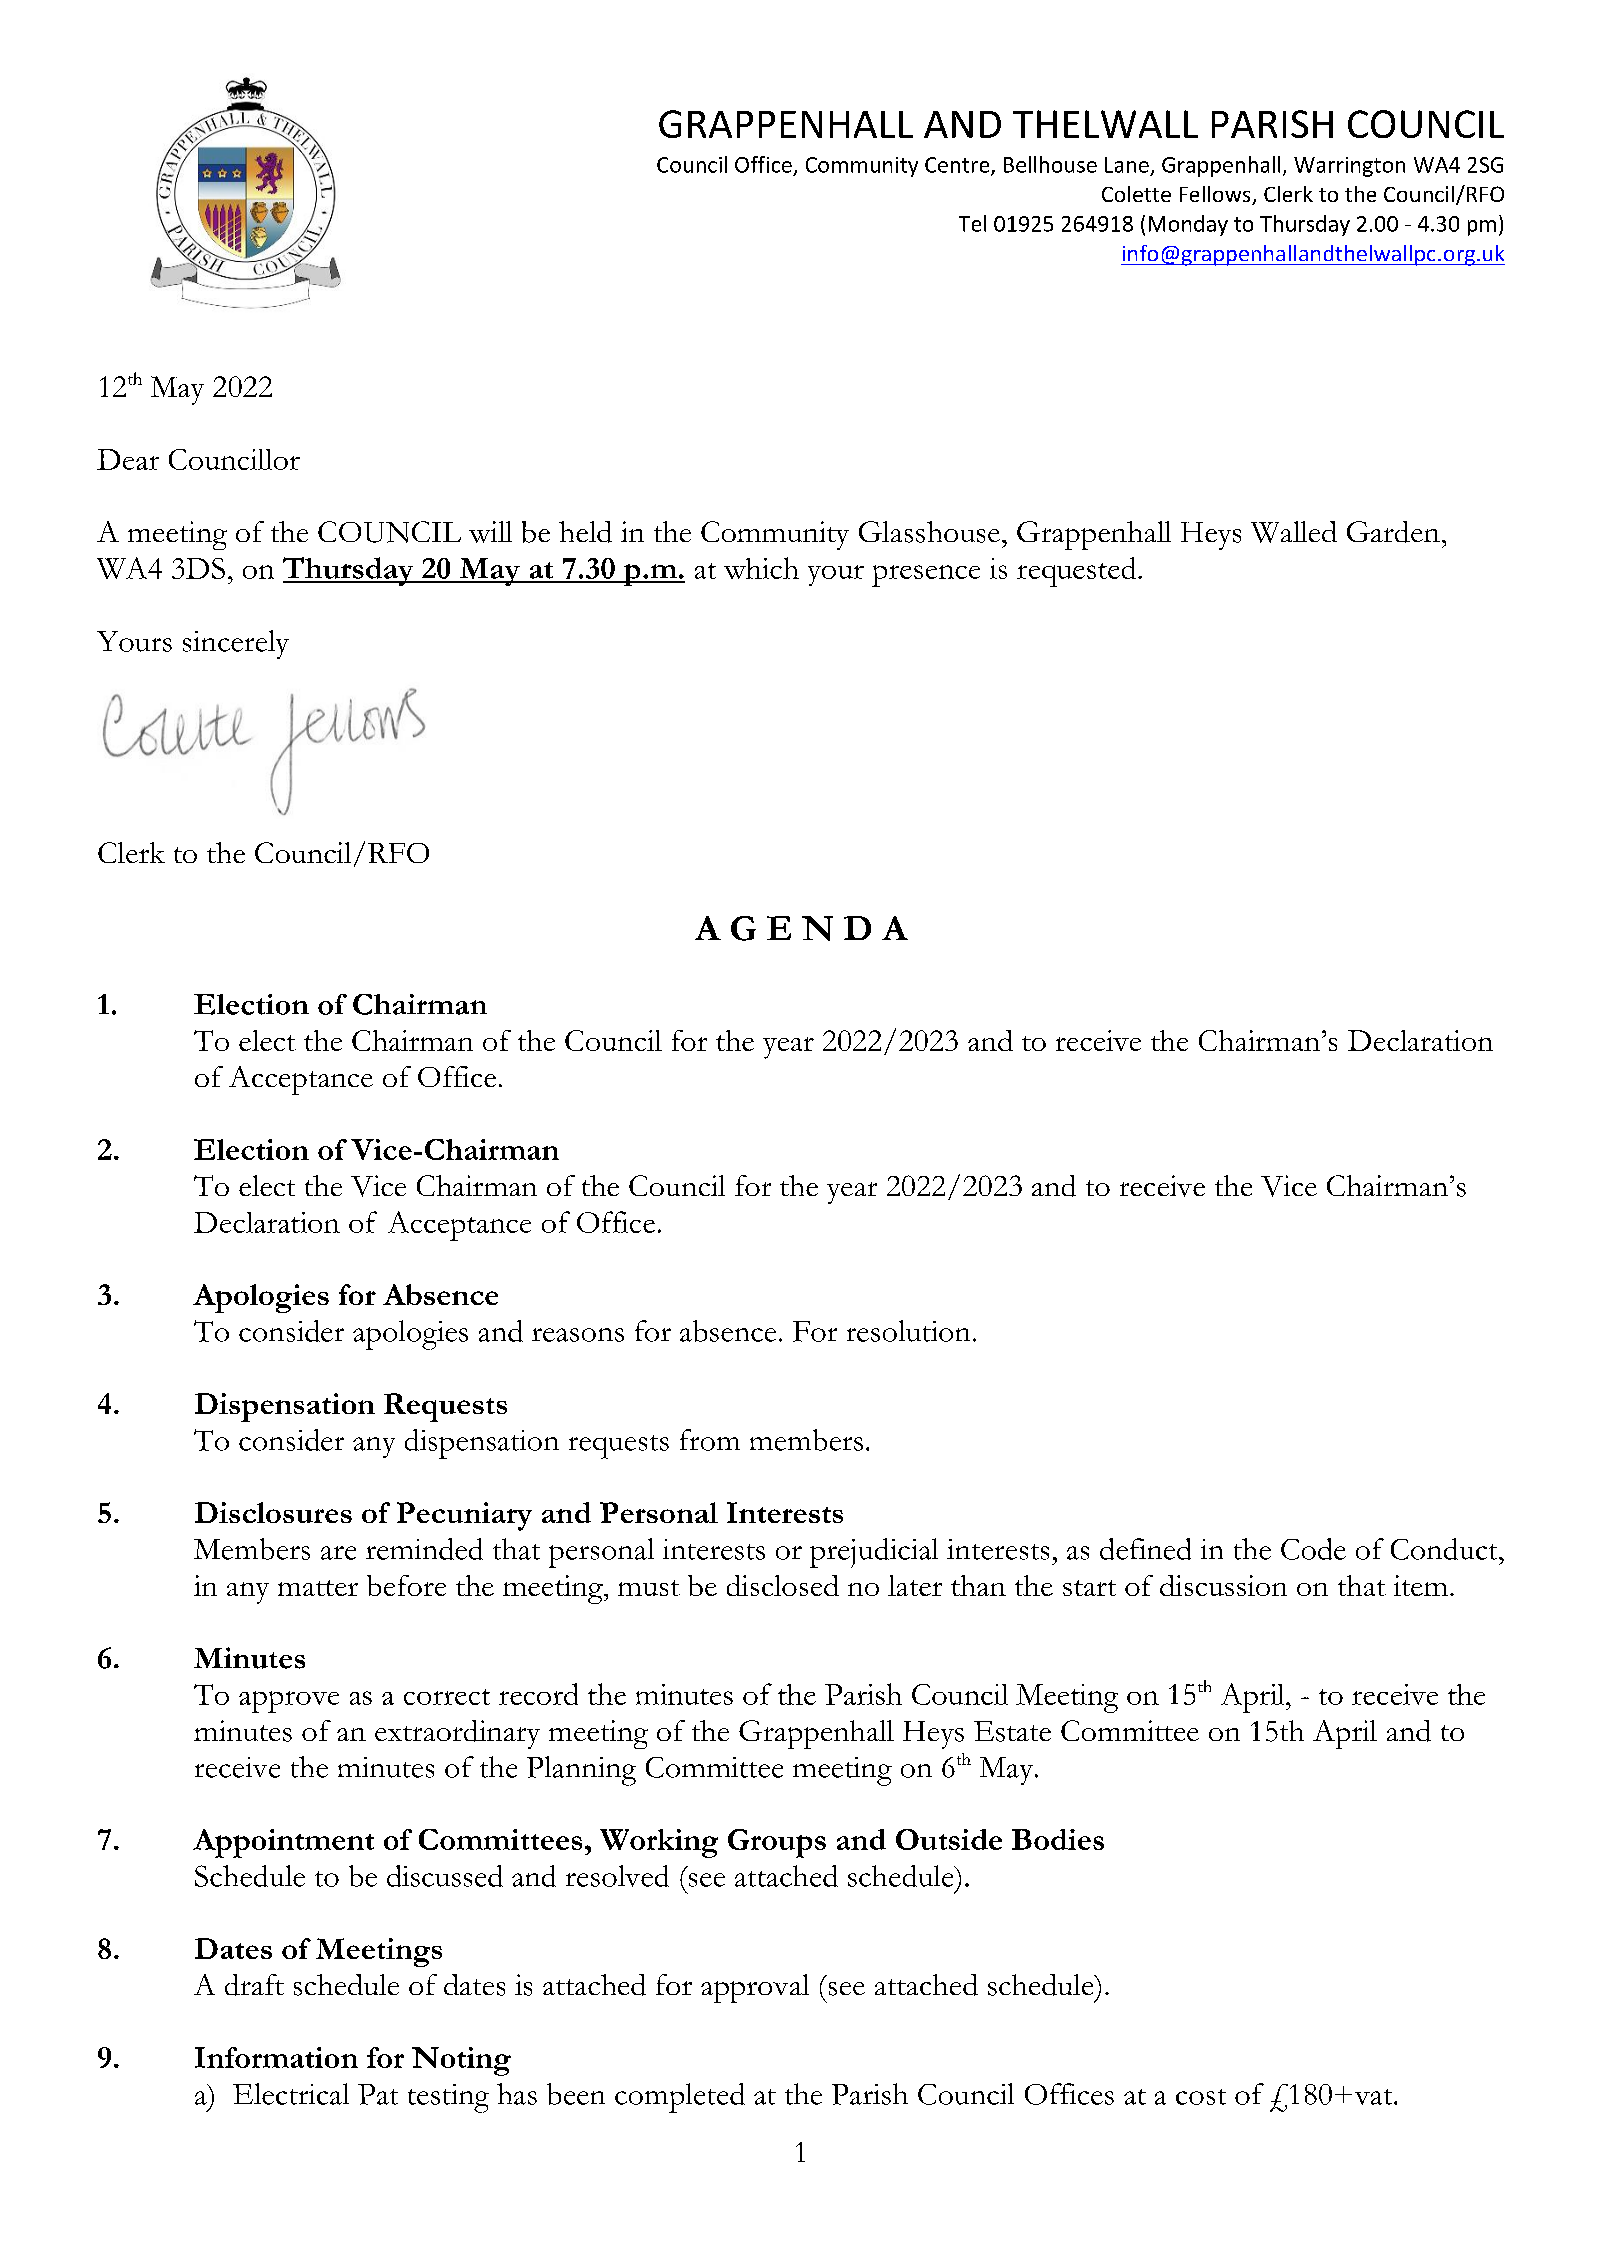 This screenshot has height=2265, width=1602. Describe the element at coordinates (254, 1985) in the screenshot. I see `draft` at that location.
